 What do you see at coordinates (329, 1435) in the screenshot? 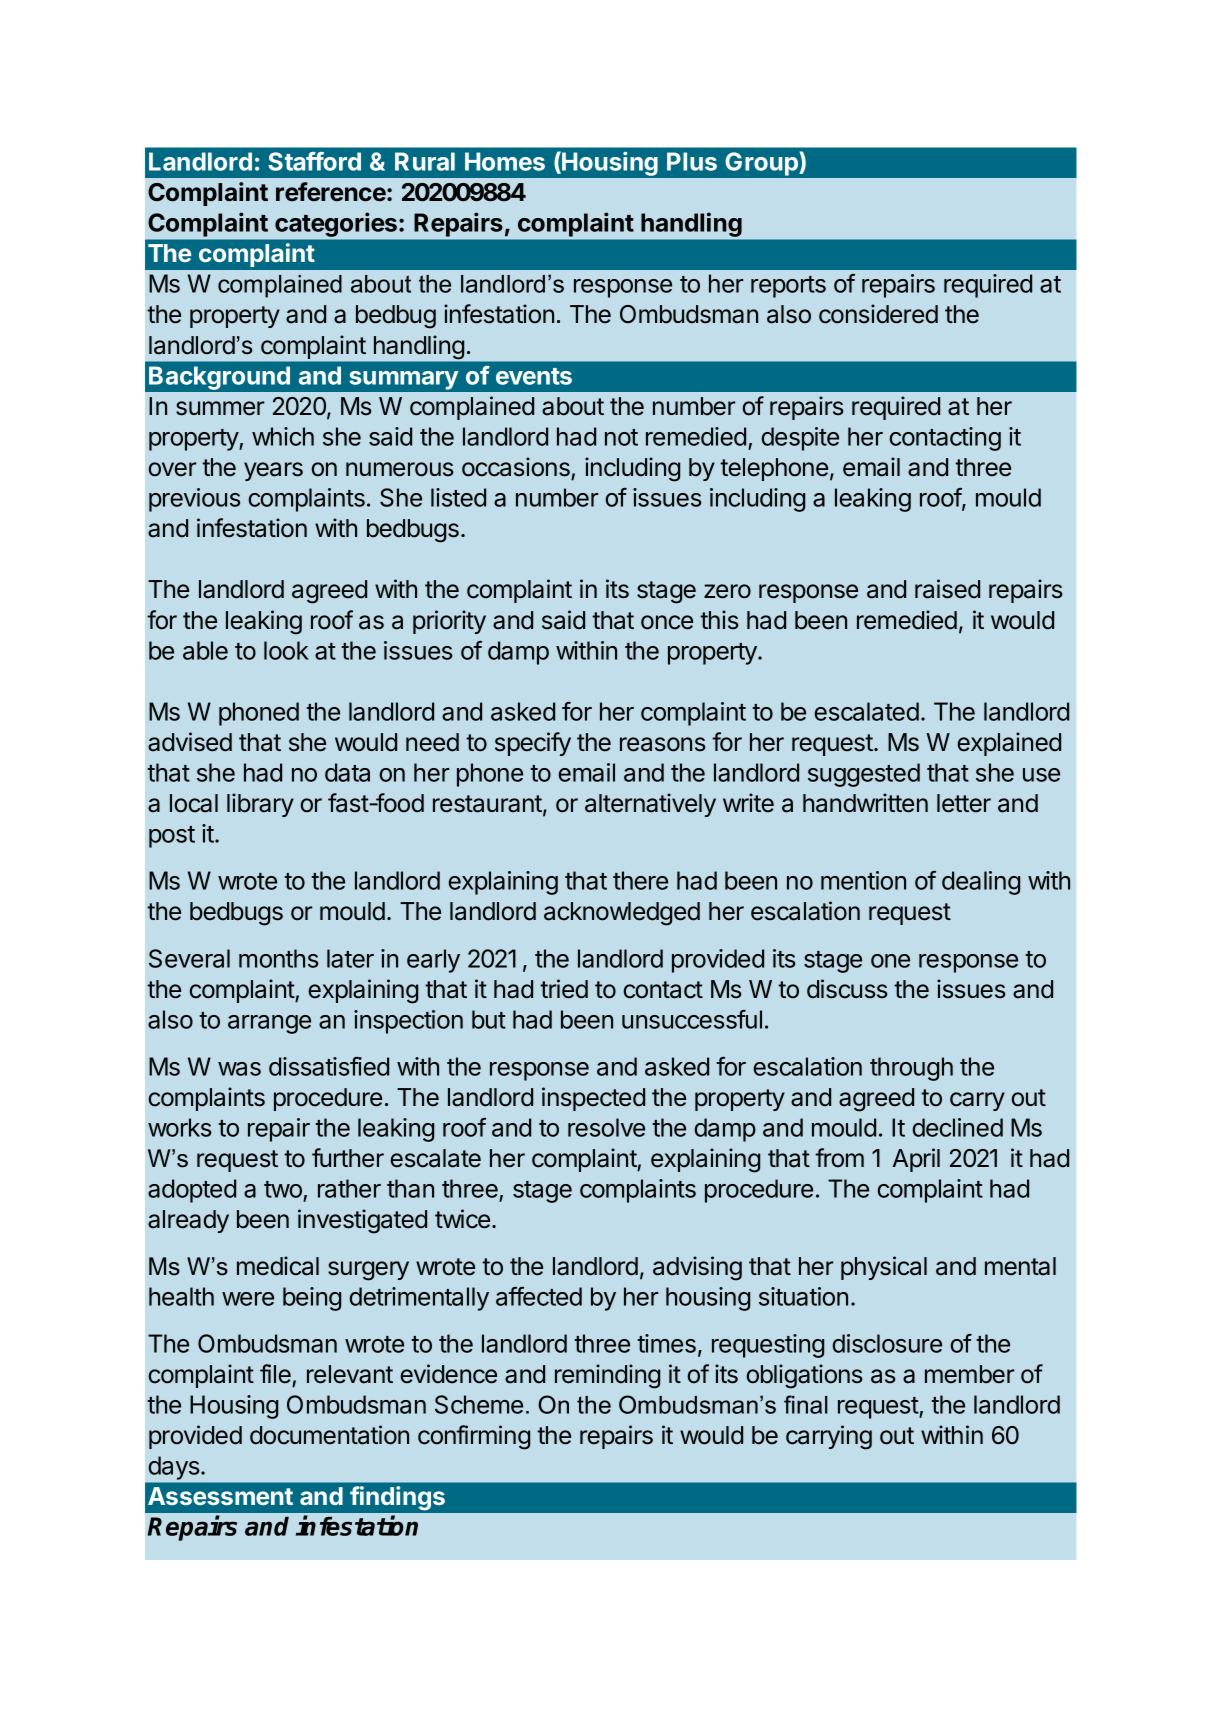
I see `documentation` at bounding box center [329, 1435].
